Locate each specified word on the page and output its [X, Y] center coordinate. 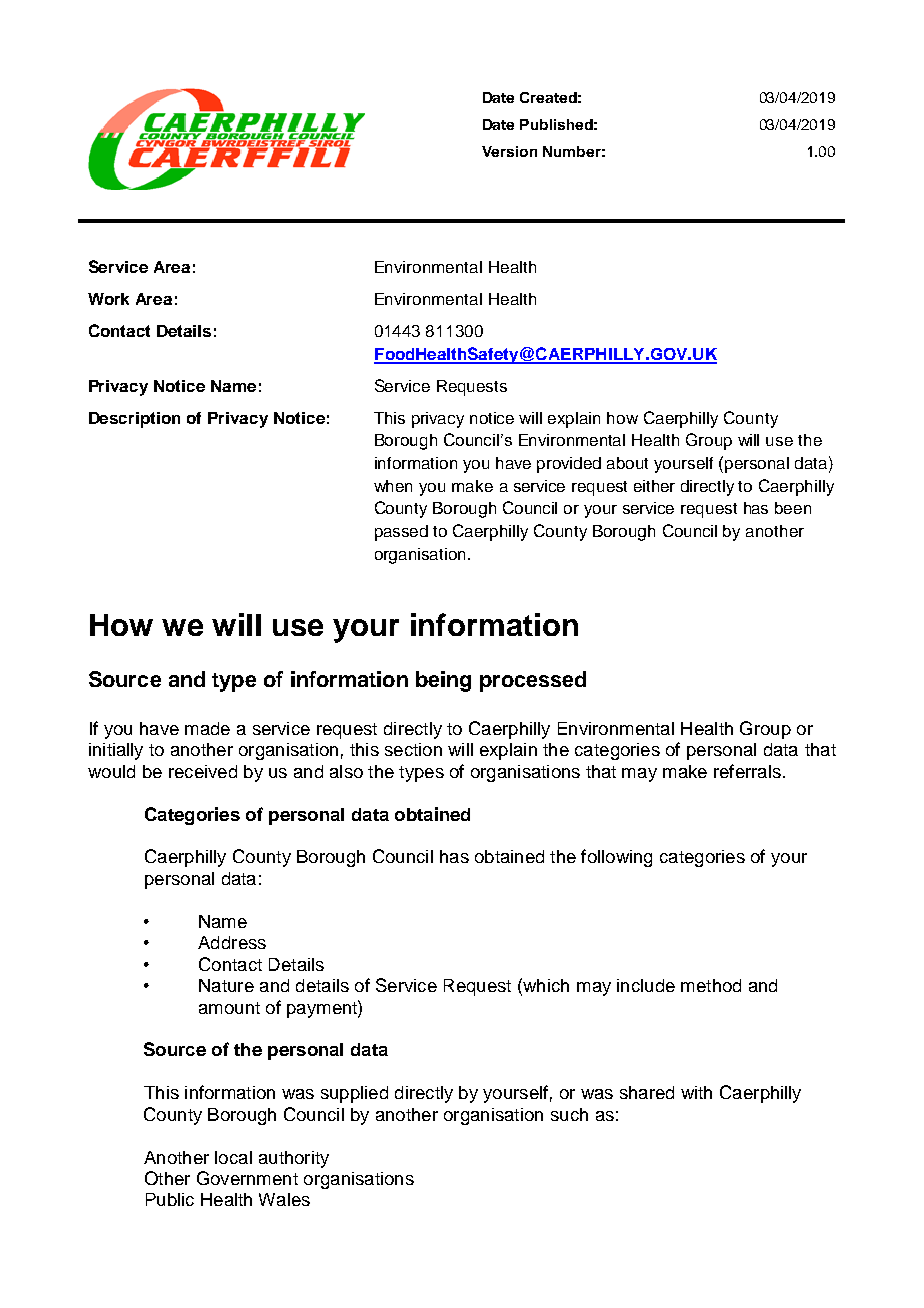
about [627, 463]
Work [108, 299]
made [207, 728]
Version [509, 151]
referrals [747, 771]
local [233, 1157]
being [443, 681]
